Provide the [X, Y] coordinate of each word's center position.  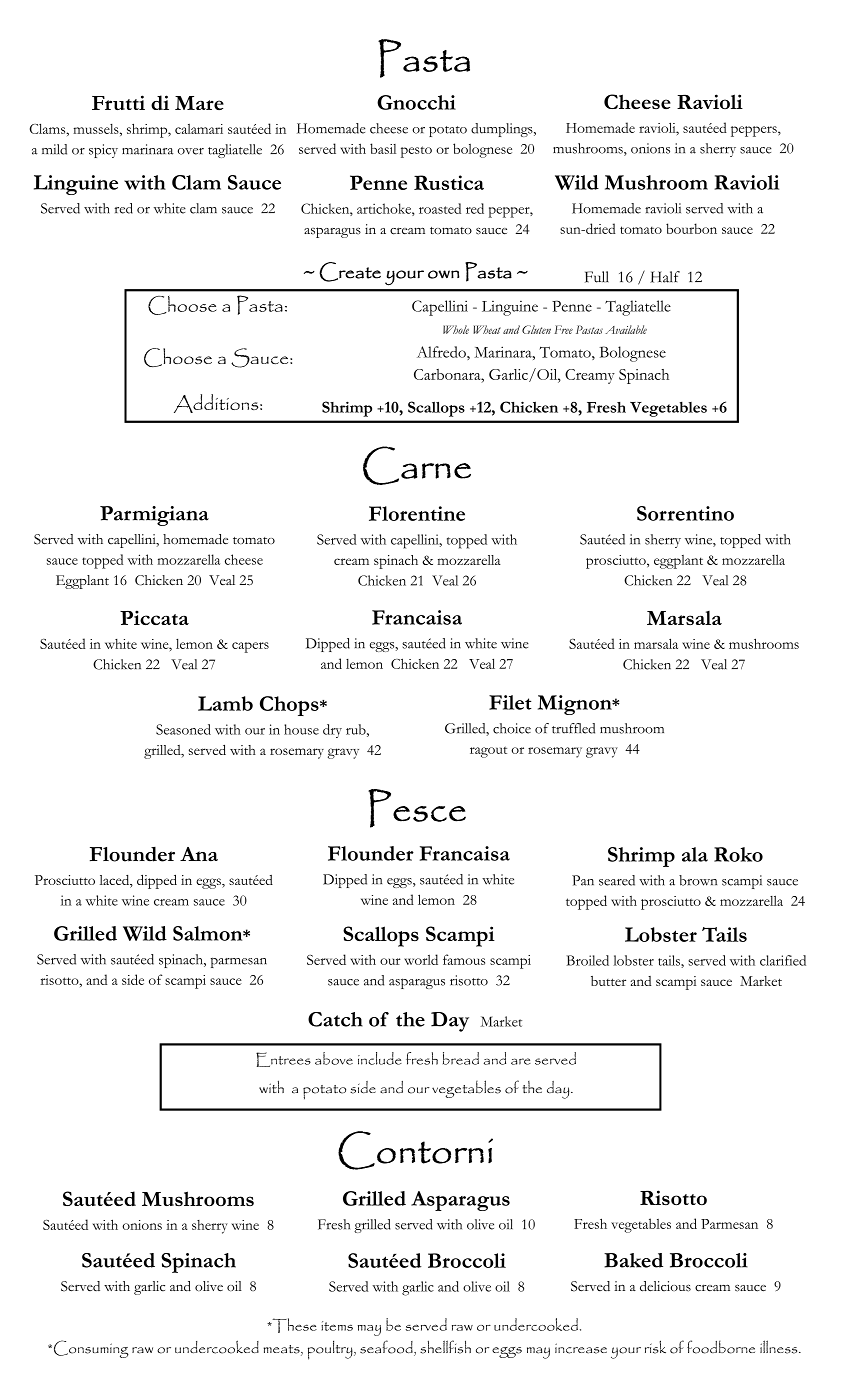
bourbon [691, 228]
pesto [416, 152]
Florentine [417, 513]
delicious [665, 1286]
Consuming [90, 1349]
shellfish [445, 1347]
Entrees [283, 1059]
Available [626, 329]
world [421, 959]
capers [250, 647]
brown [698, 880]
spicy [103, 151]
